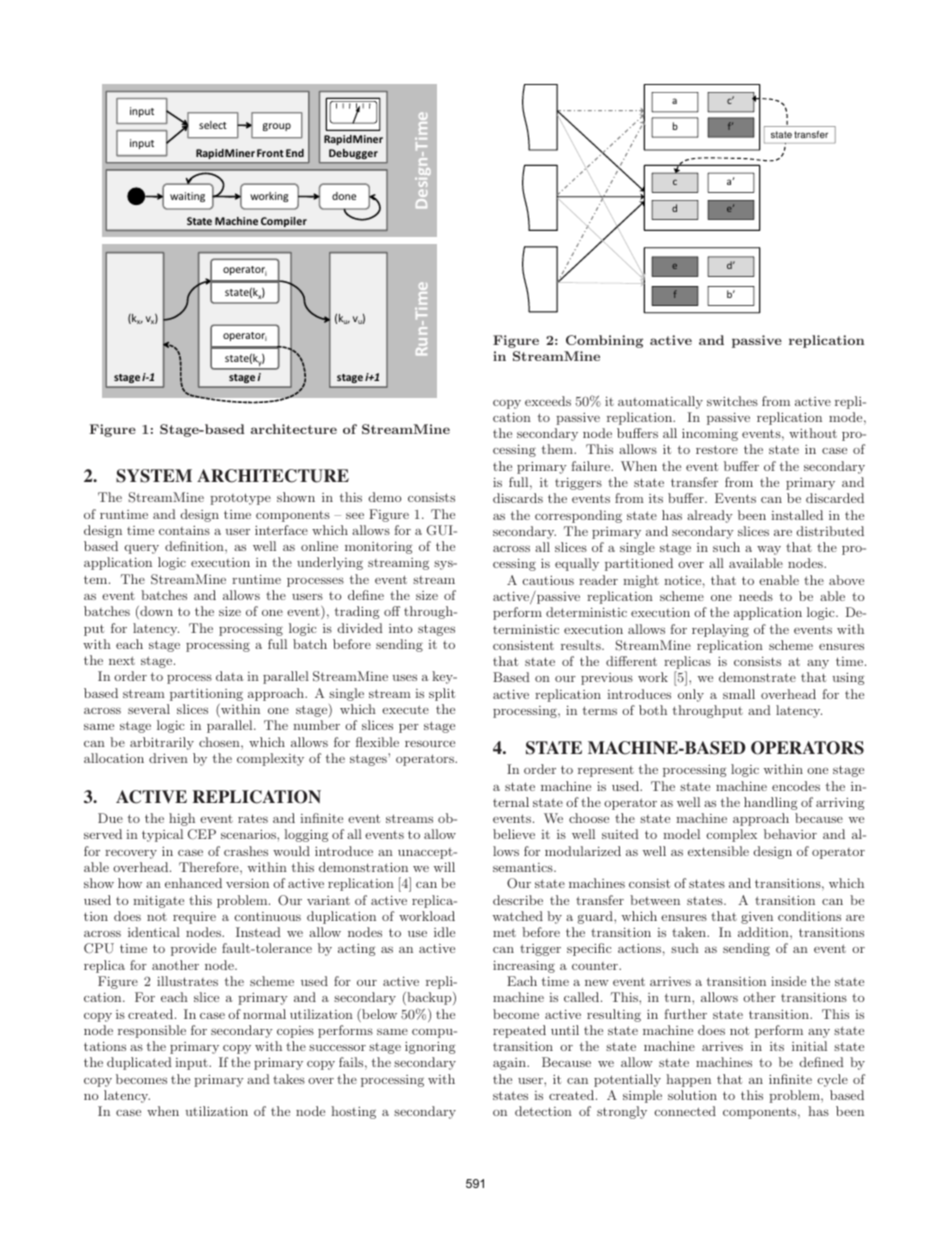  Describe the element at coordinates (548, 401) in the screenshot. I see `exceeds` at that location.
